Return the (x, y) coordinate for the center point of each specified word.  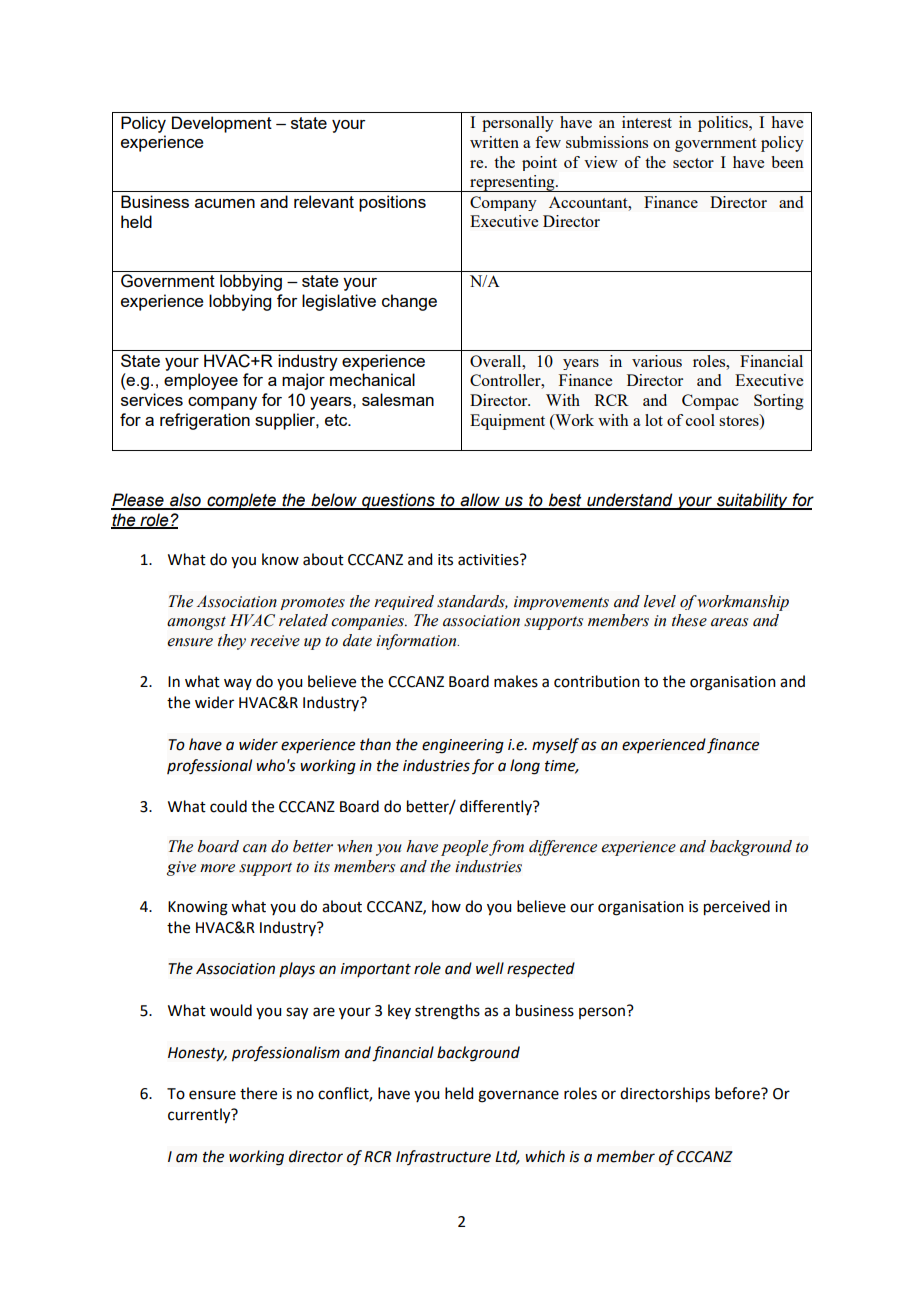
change (409, 302)
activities (489, 560)
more (217, 868)
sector (693, 163)
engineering (463, 746)
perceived (737, 908)
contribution (597, 681)
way (238, 684)
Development (222, 124)
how (446, 906)
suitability (752, 501)
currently (200, 1116)
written (494, 142)
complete (241, 501)
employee (201, 381)
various (657, 361)
